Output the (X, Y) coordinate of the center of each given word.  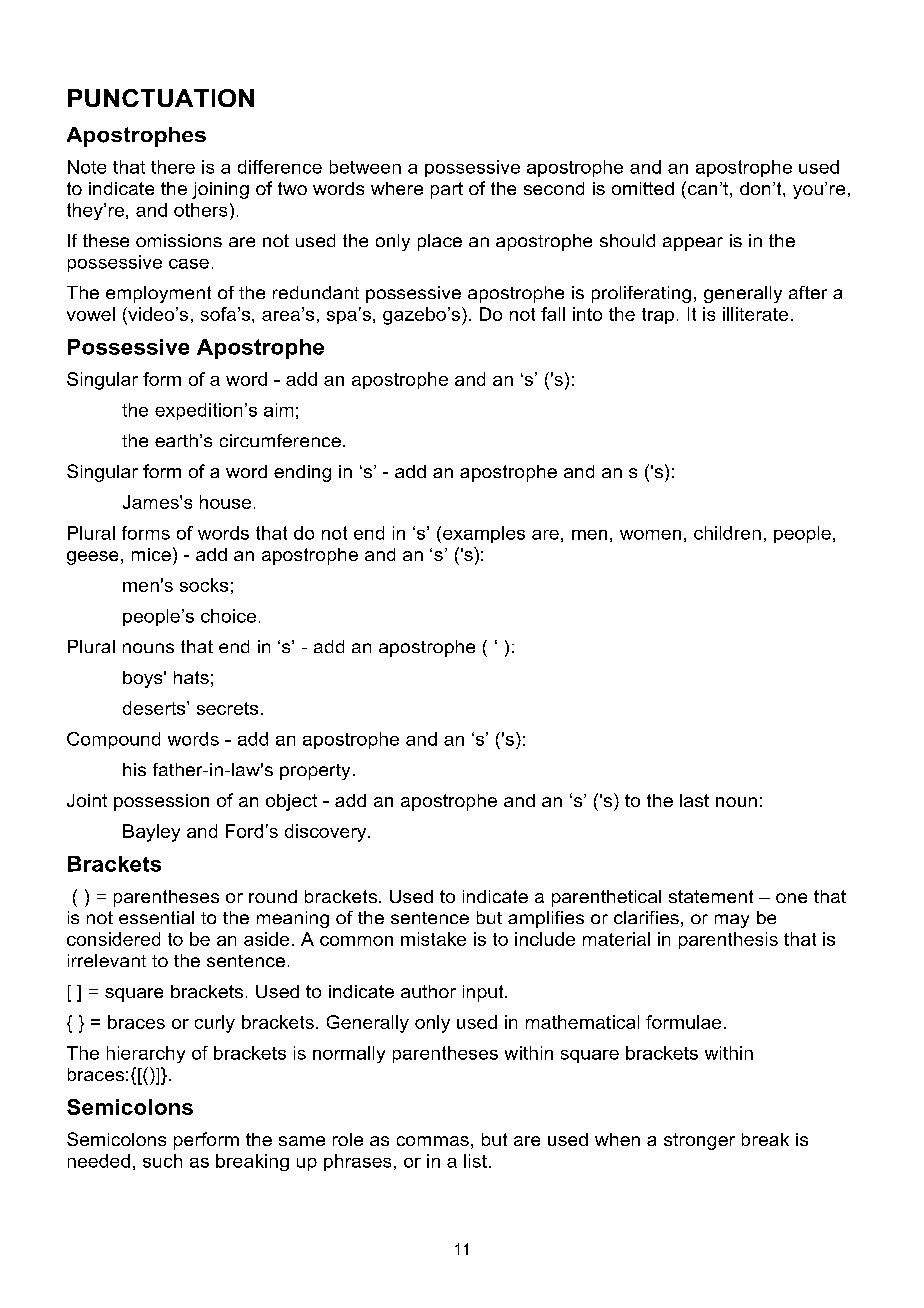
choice (228, 616)
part (447, 190)
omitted (643, 188)
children (727, 533)
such (162, 1161)
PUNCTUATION (161, 98)
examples (484, 534)
